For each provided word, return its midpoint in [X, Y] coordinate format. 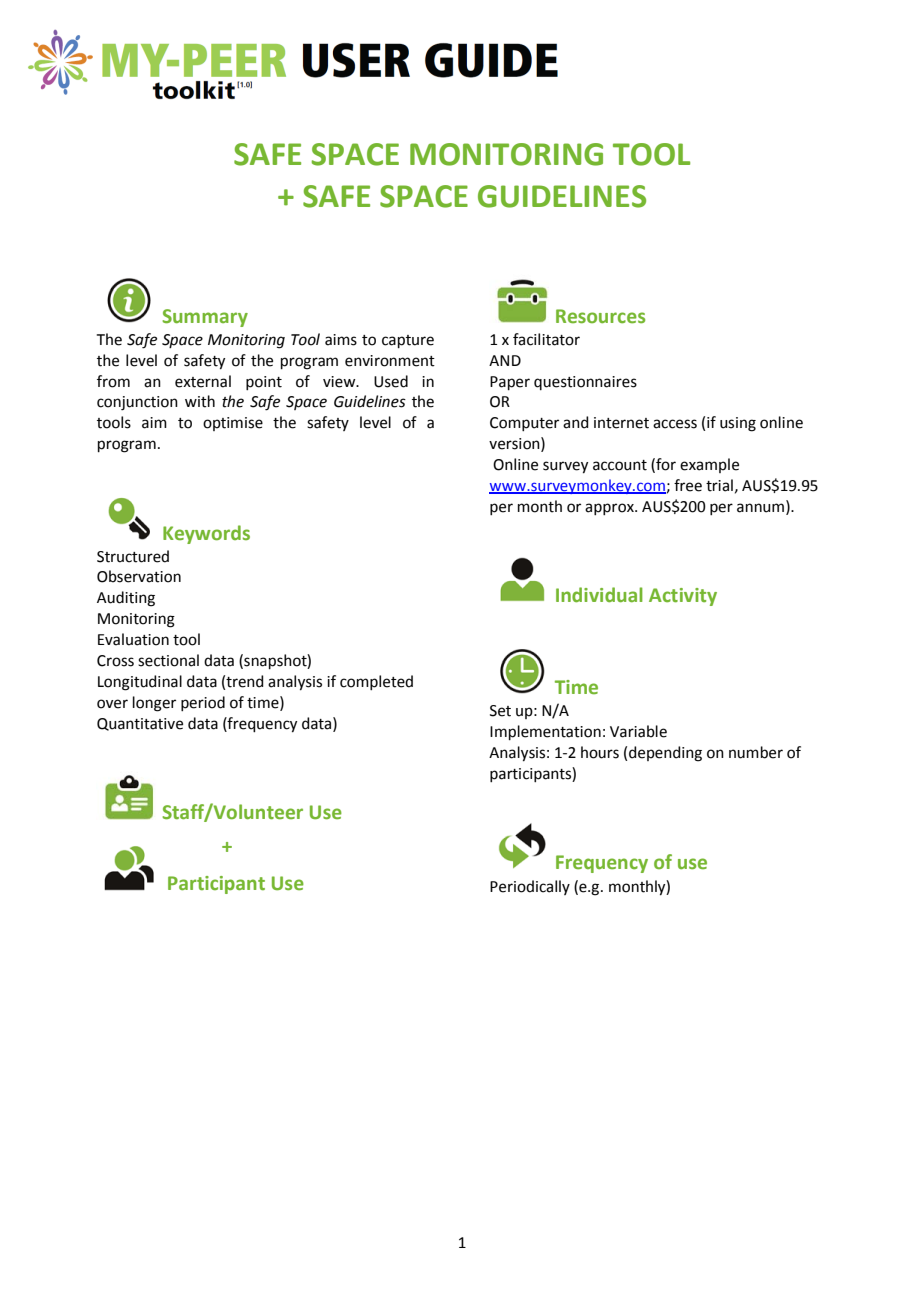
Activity [683, 597]
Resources [600, 316]
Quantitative [140, 724]
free [688, 485]
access [675, 424]
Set [500, 711]
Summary [205, 318]
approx [610, 509]
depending [665, 754]
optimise [233, 424]
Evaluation [133, 639]
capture [408, 341]
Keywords [206, 534]
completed [376, 682]
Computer [524, 424]
